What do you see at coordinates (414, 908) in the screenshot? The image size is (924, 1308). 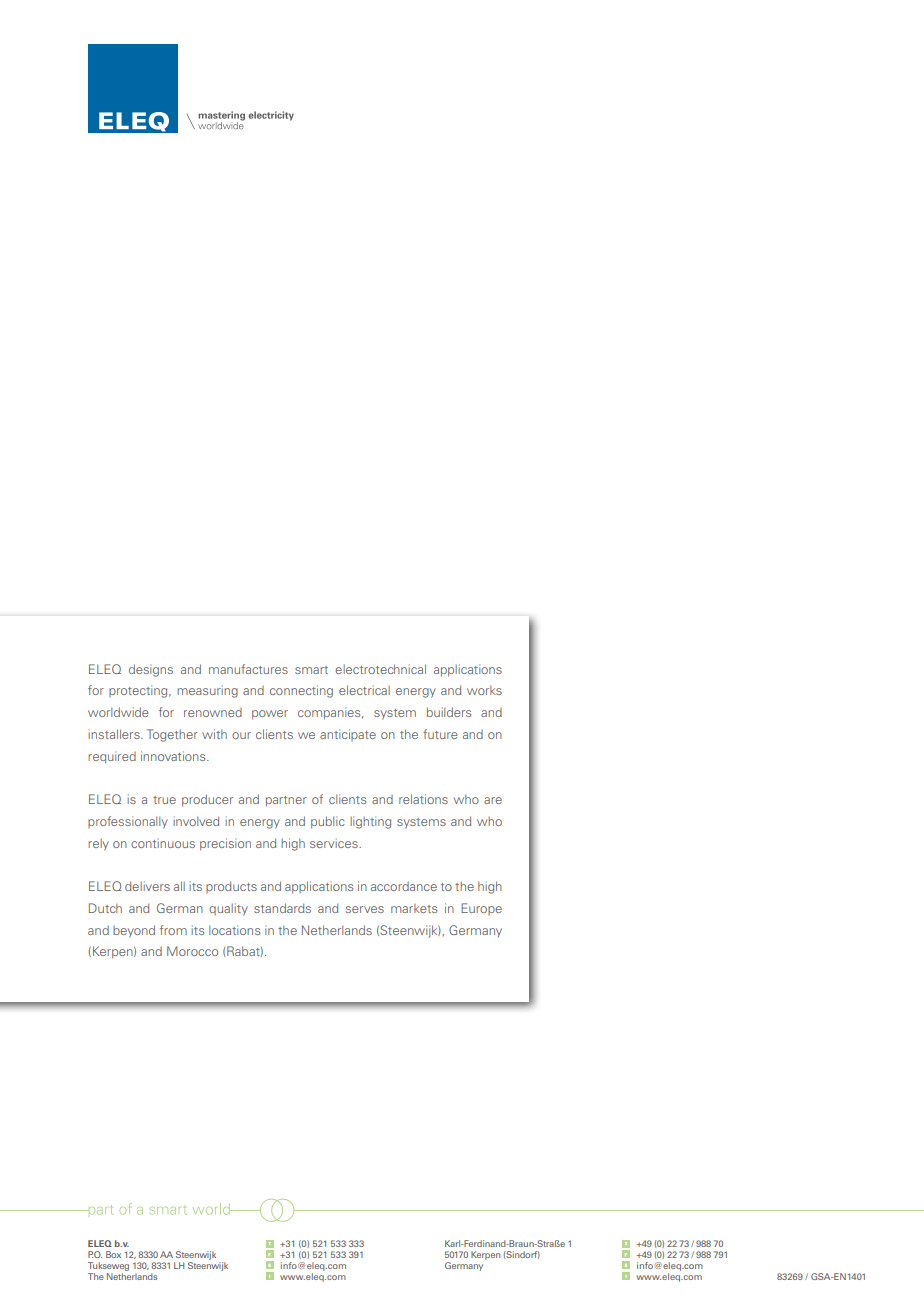 I see `markets` at bounding box center [414, 908].
